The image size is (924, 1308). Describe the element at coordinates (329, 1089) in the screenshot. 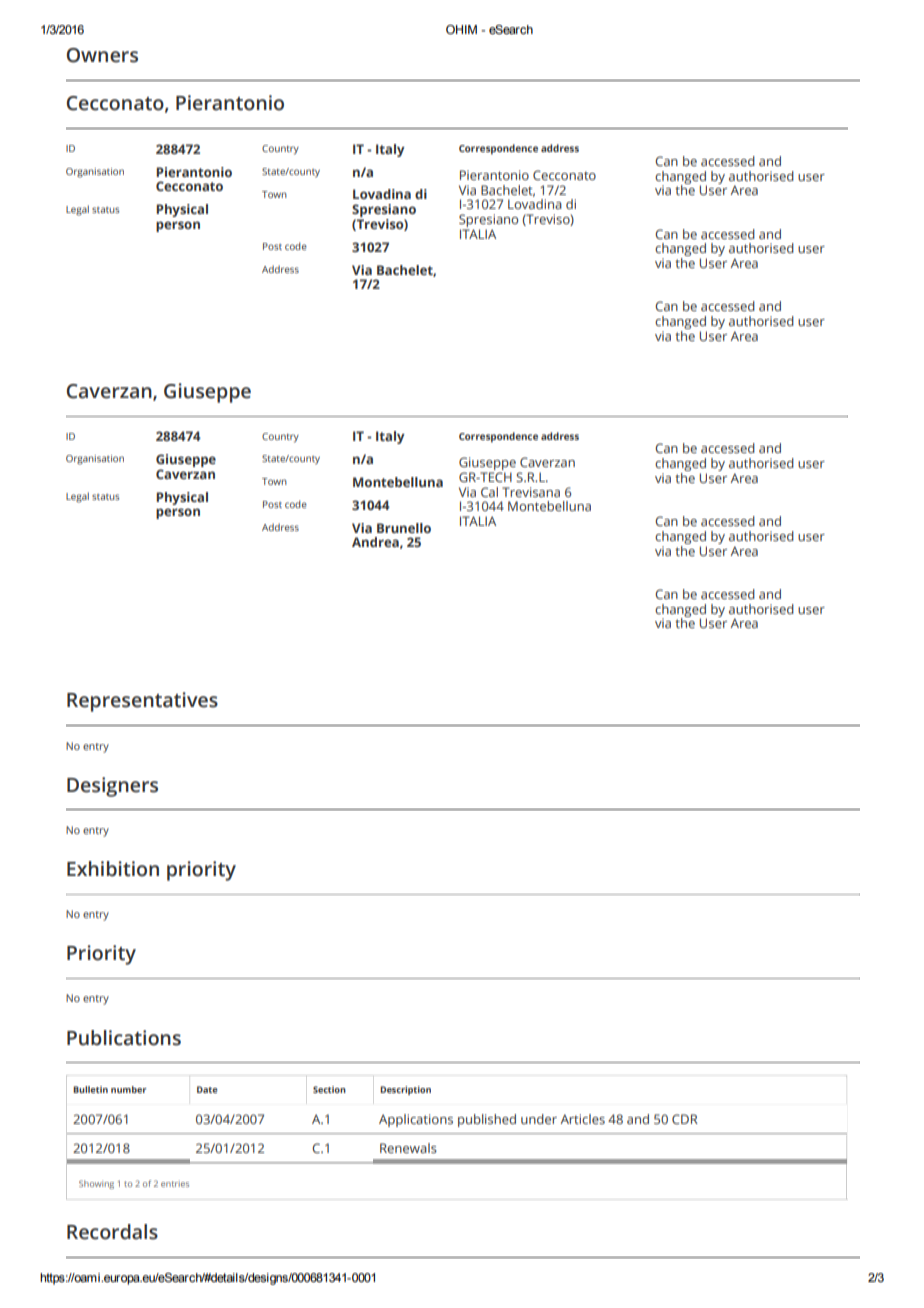

I see `Section` at that location.
